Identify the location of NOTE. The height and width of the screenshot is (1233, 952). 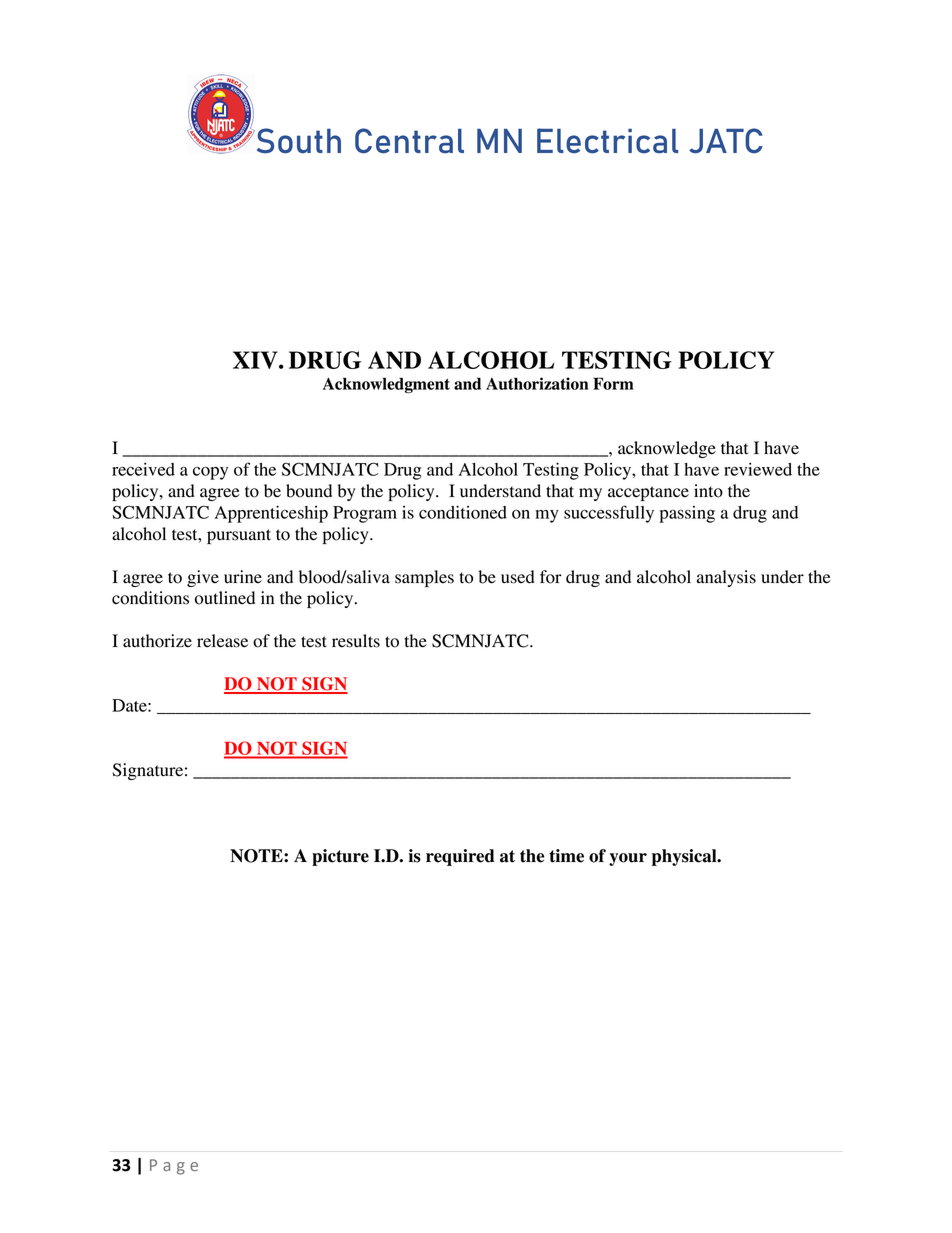
(257, 856).
